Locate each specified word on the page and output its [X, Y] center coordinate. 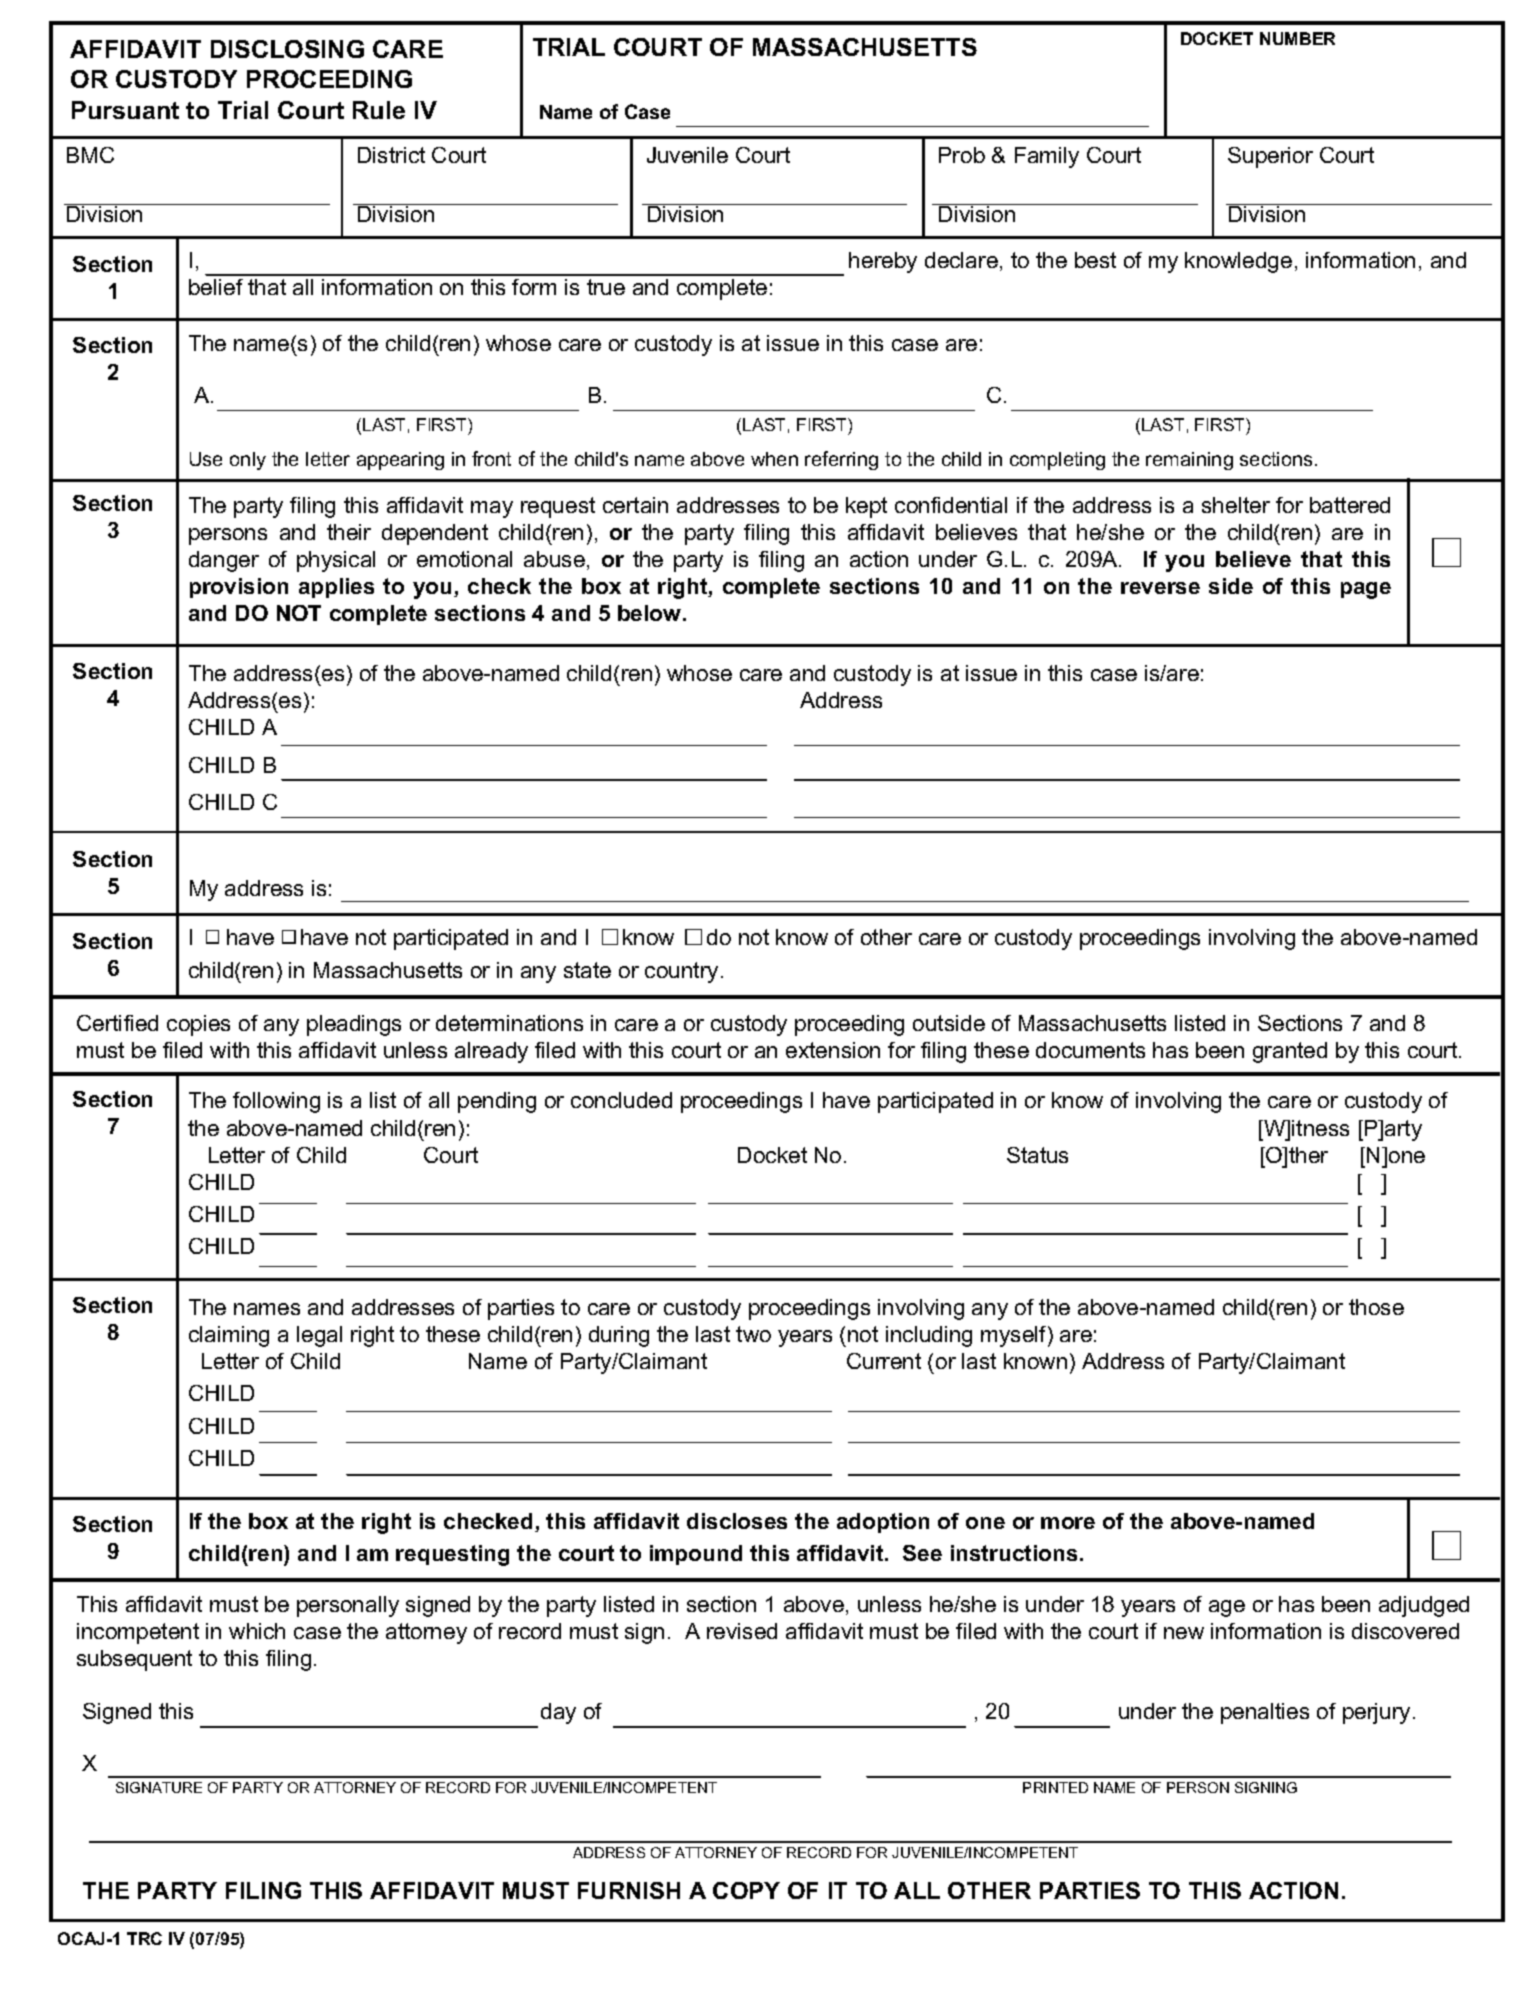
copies [198, 1025]
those [1376, 1307]
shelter [1236, 505]
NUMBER [1297, 38]
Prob [962, 155]
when [774, 459]
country [681, 972]
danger [224, 561]
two [753, 1334]
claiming [229, 1336]
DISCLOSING [287, 49]
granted [1290, 1052]
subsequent [134, 1660]
